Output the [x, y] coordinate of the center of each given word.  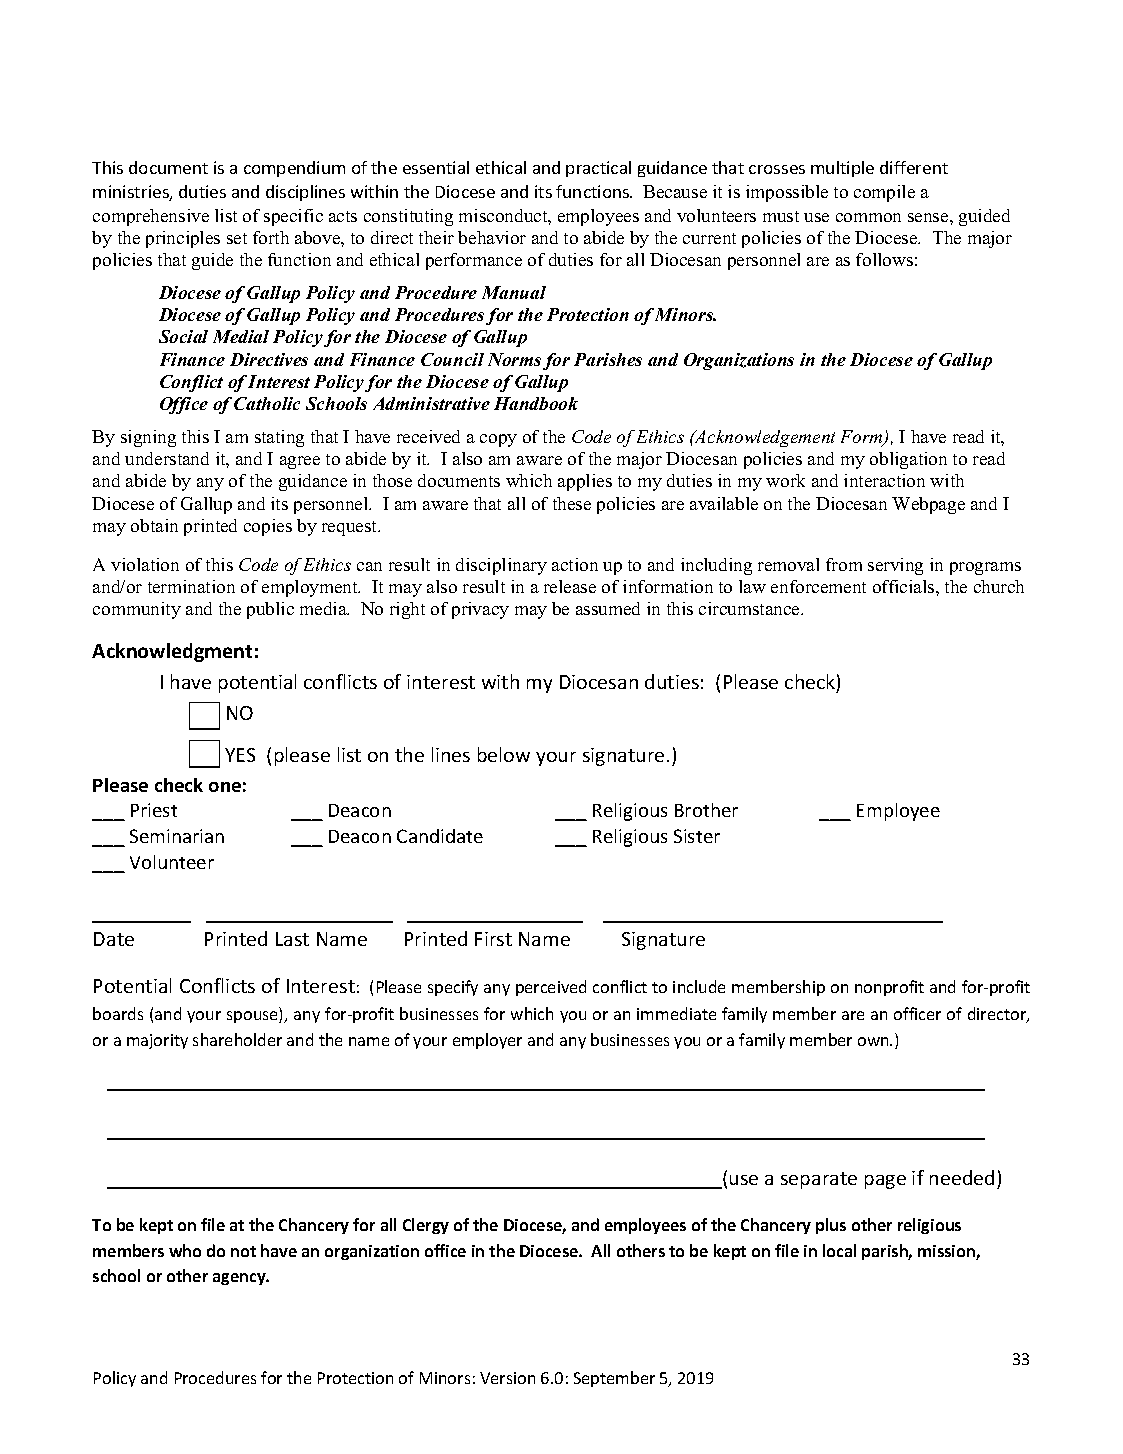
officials [905, 586]
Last [292, 939]
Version [507, 1378]
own [874, 1041]
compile [884, 193]
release [570, 586]
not [243, 1251]
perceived [551, 988]
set [237, 238]
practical [598, 169]
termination [191, 586]
